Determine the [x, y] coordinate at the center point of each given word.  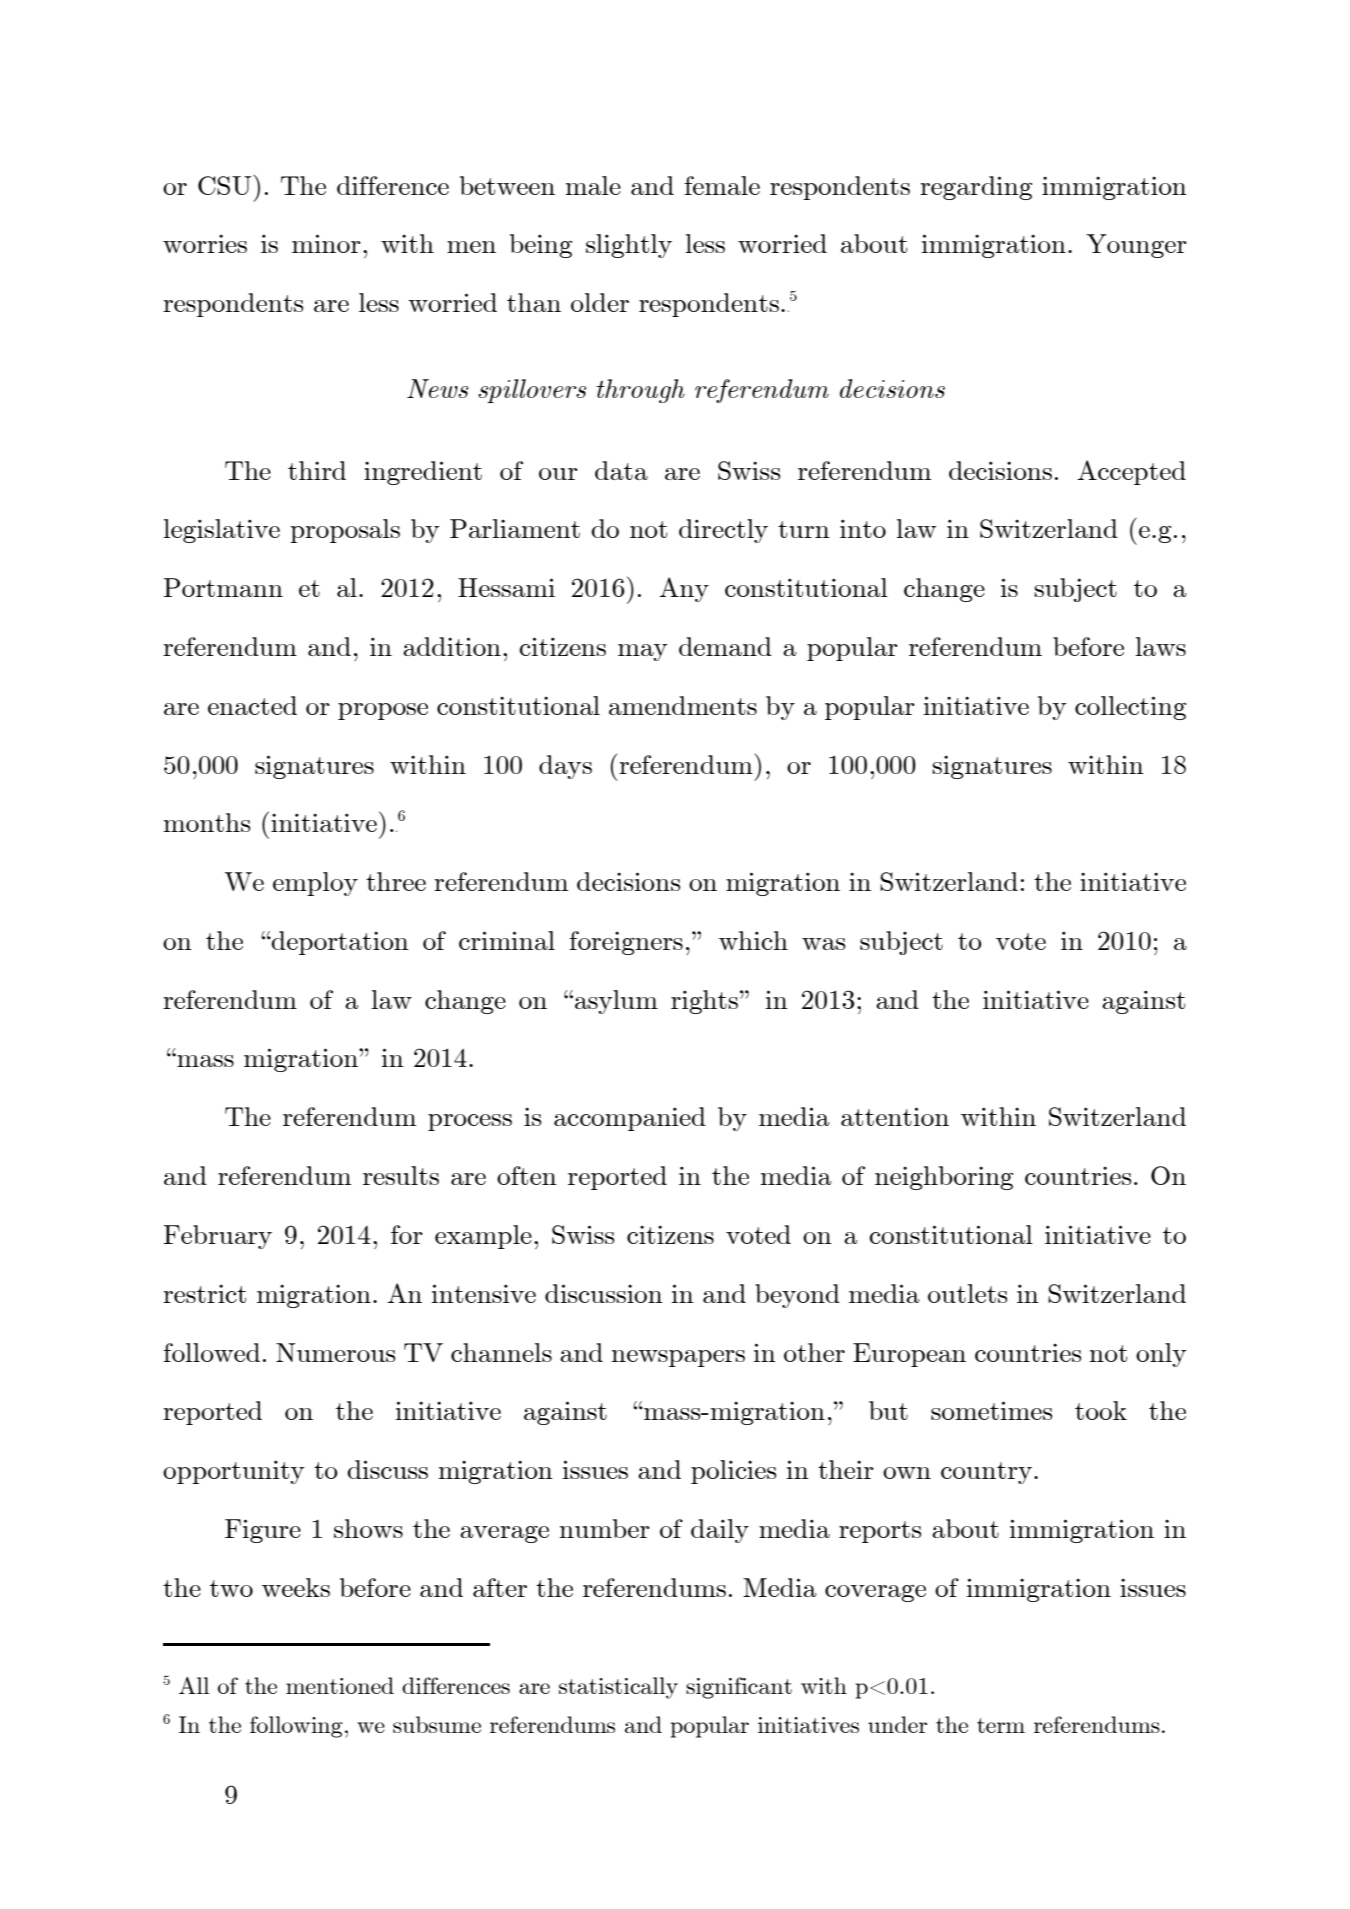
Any [684, 589]
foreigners [626, 943]
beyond [797, 1296]
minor [326, 243]
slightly [629, 246]
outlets [968, 1293]
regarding [976, 188]
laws [1160, 646]
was [824, 944]
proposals [345, 531]
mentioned [340, 1685]
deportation [339, 943]
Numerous [336, 1352]
